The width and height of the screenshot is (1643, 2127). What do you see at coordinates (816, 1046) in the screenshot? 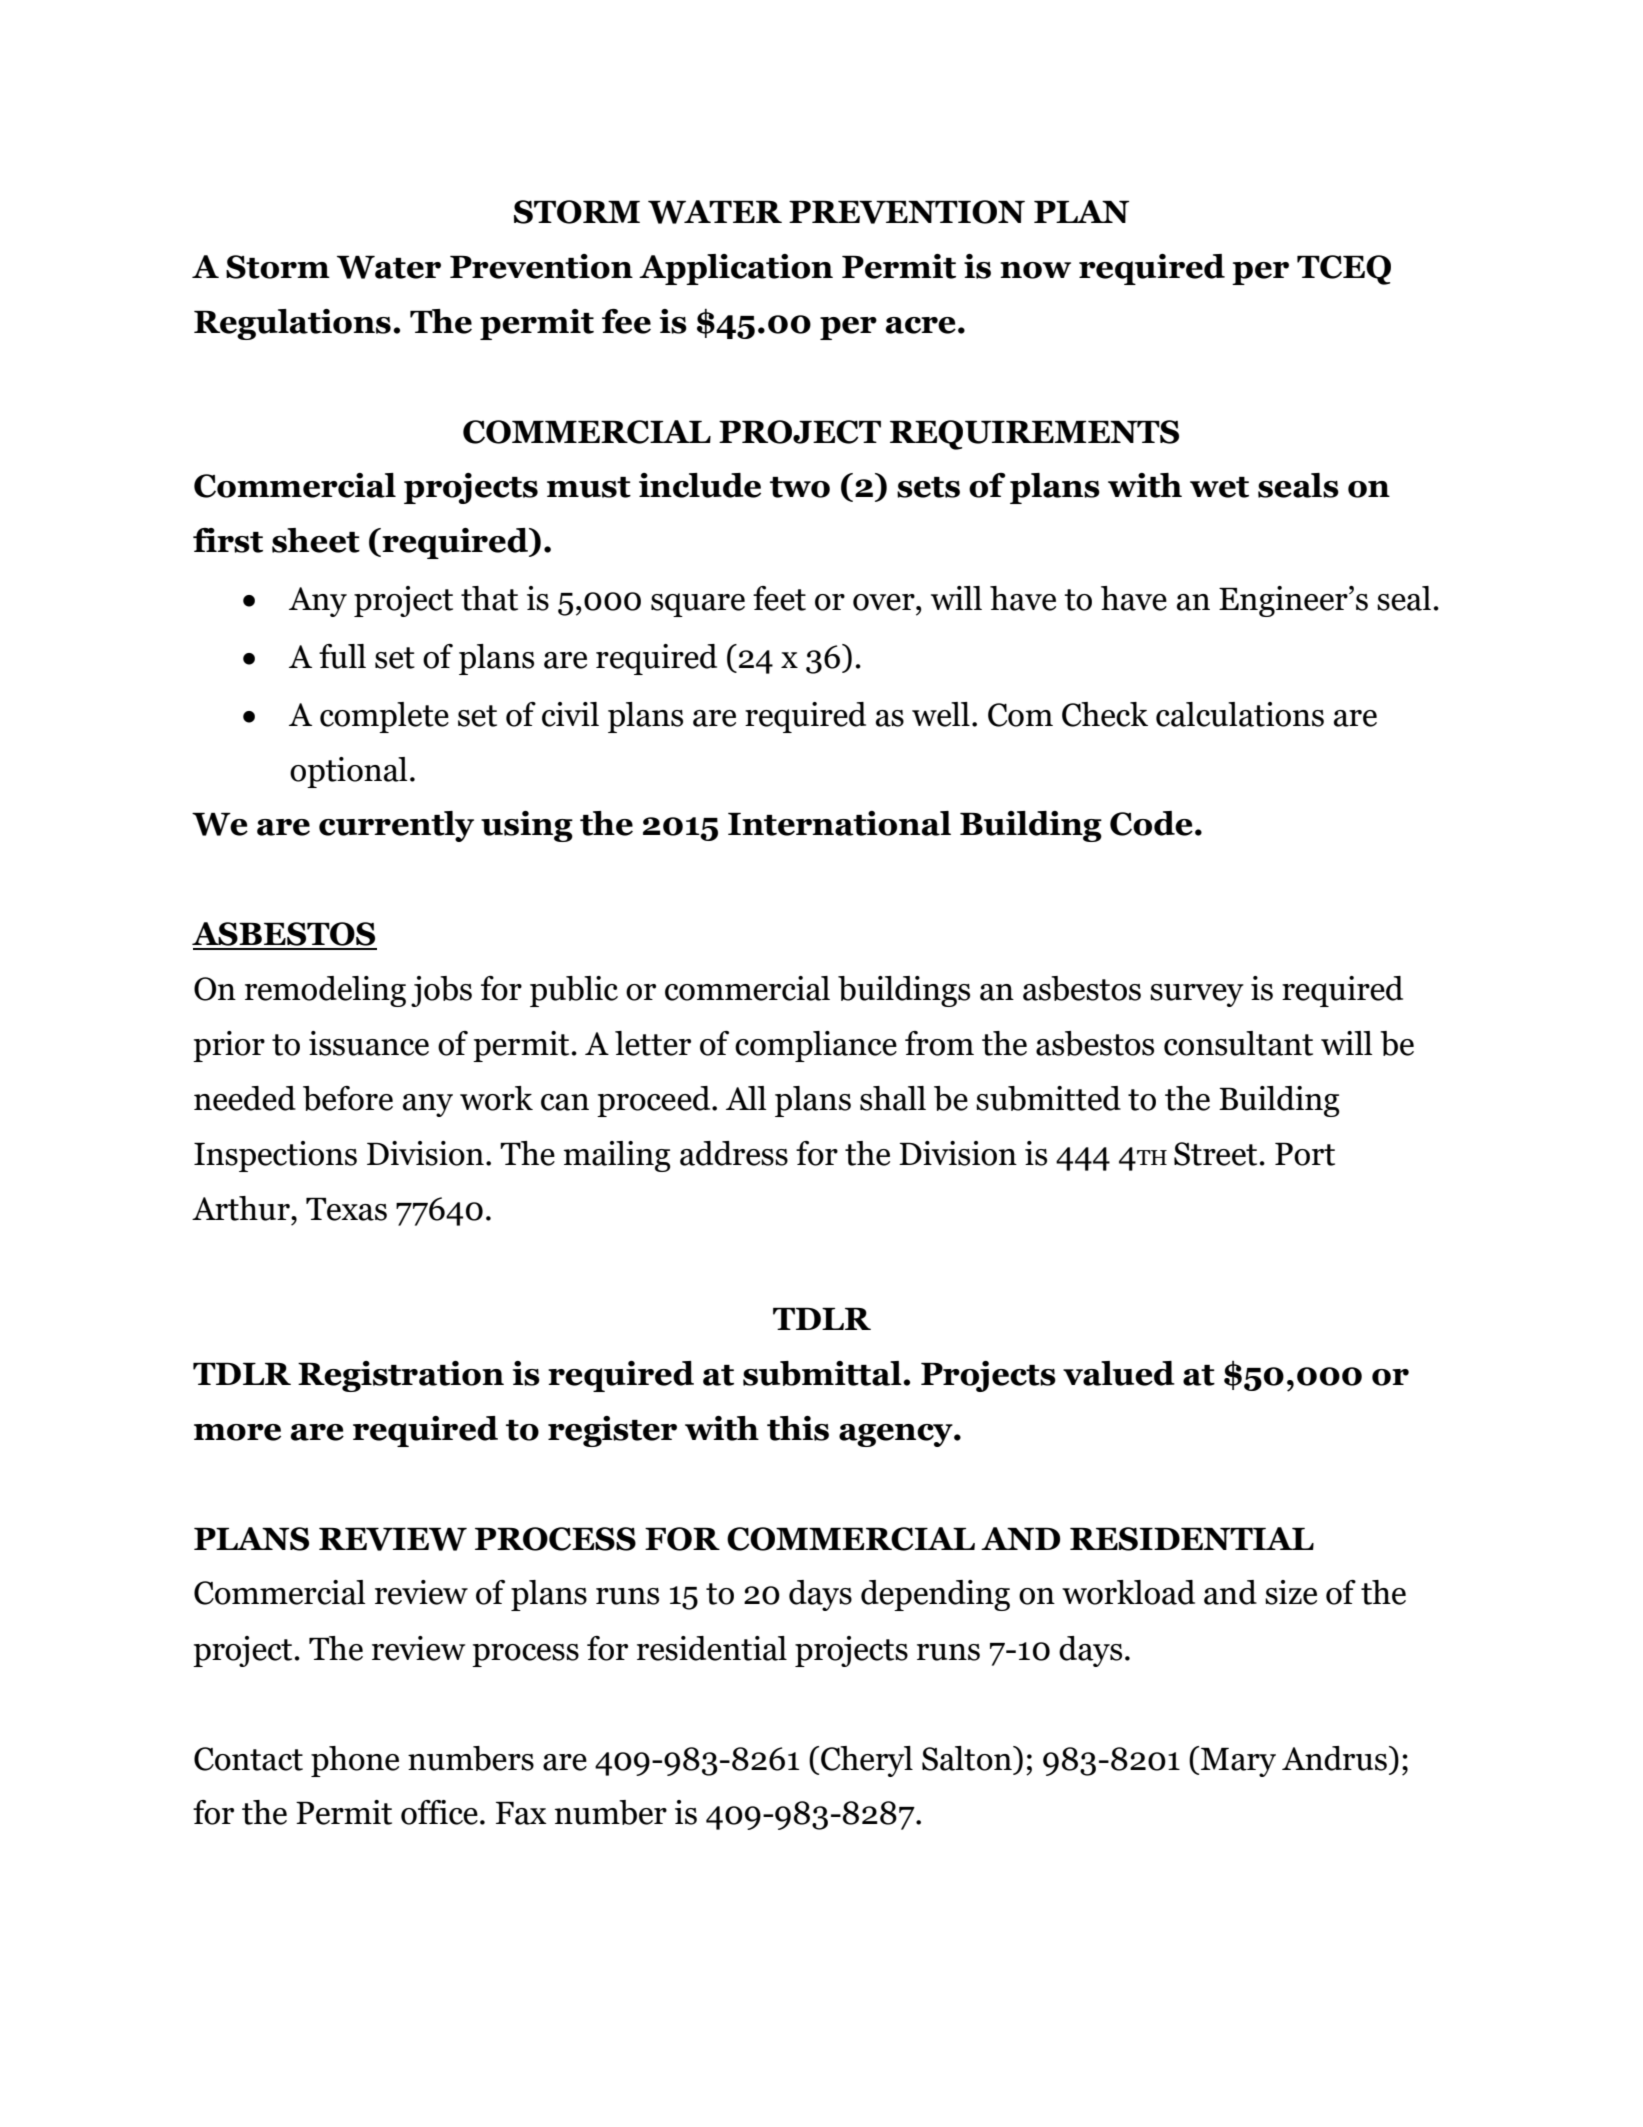
I see `compliance` at bounding box center [816, 1046].
